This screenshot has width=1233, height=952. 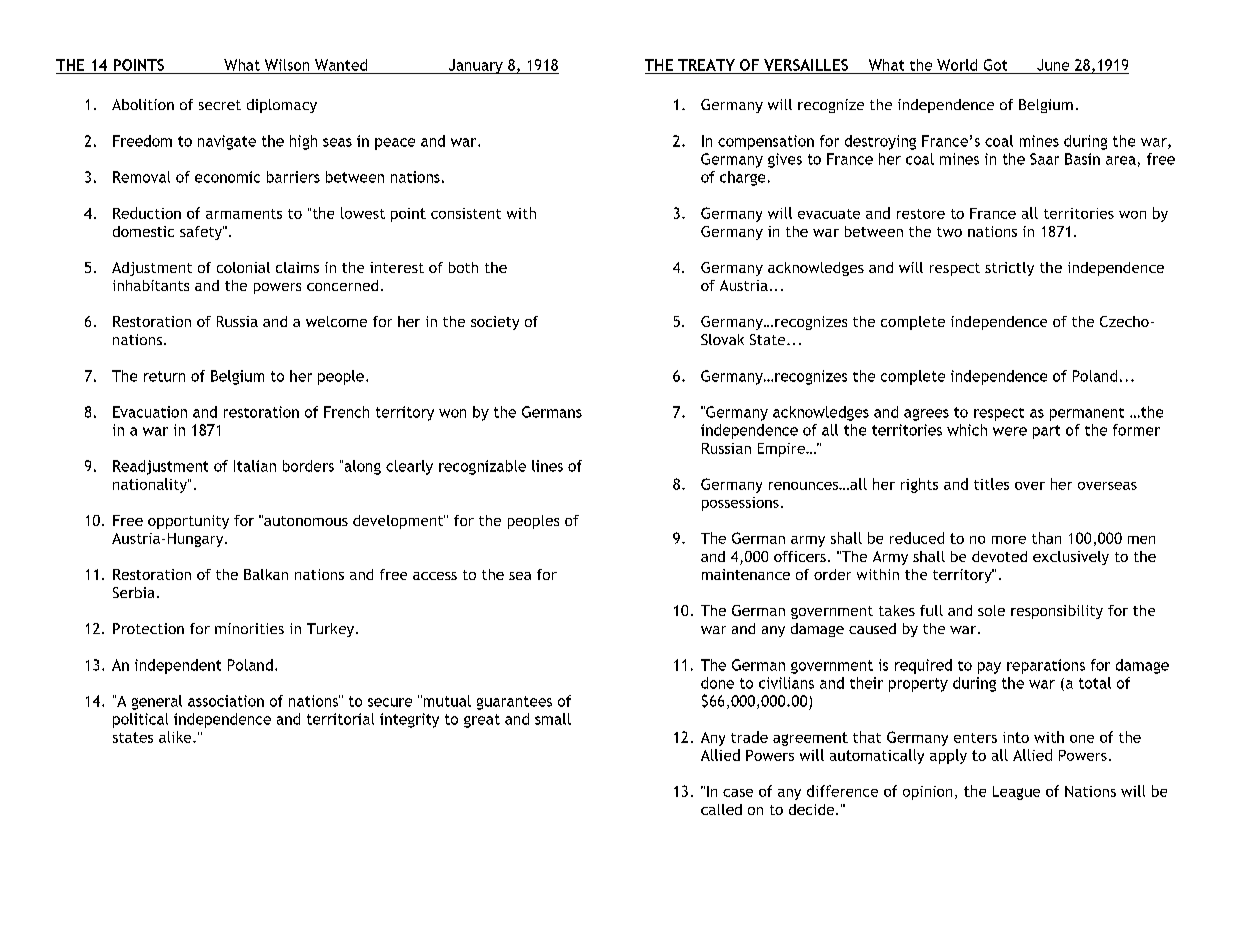 I want to click on diplomacy, so click(x=282, y=106).
